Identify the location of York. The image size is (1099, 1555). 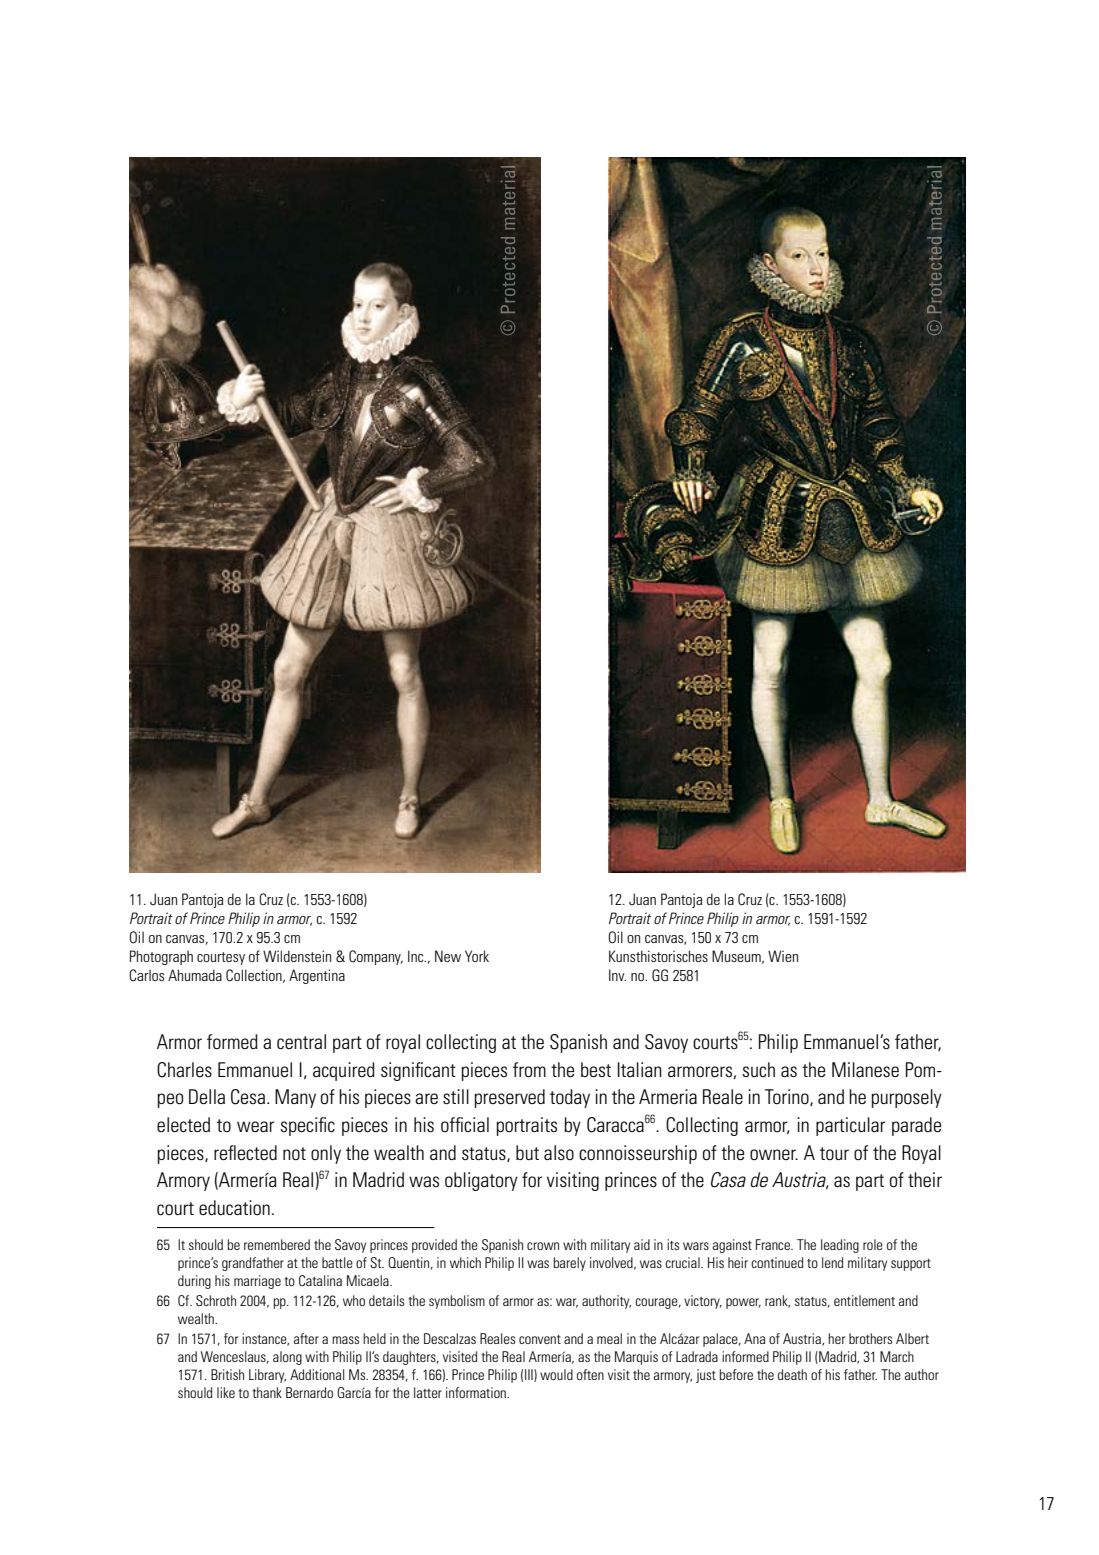
(477, 956).
